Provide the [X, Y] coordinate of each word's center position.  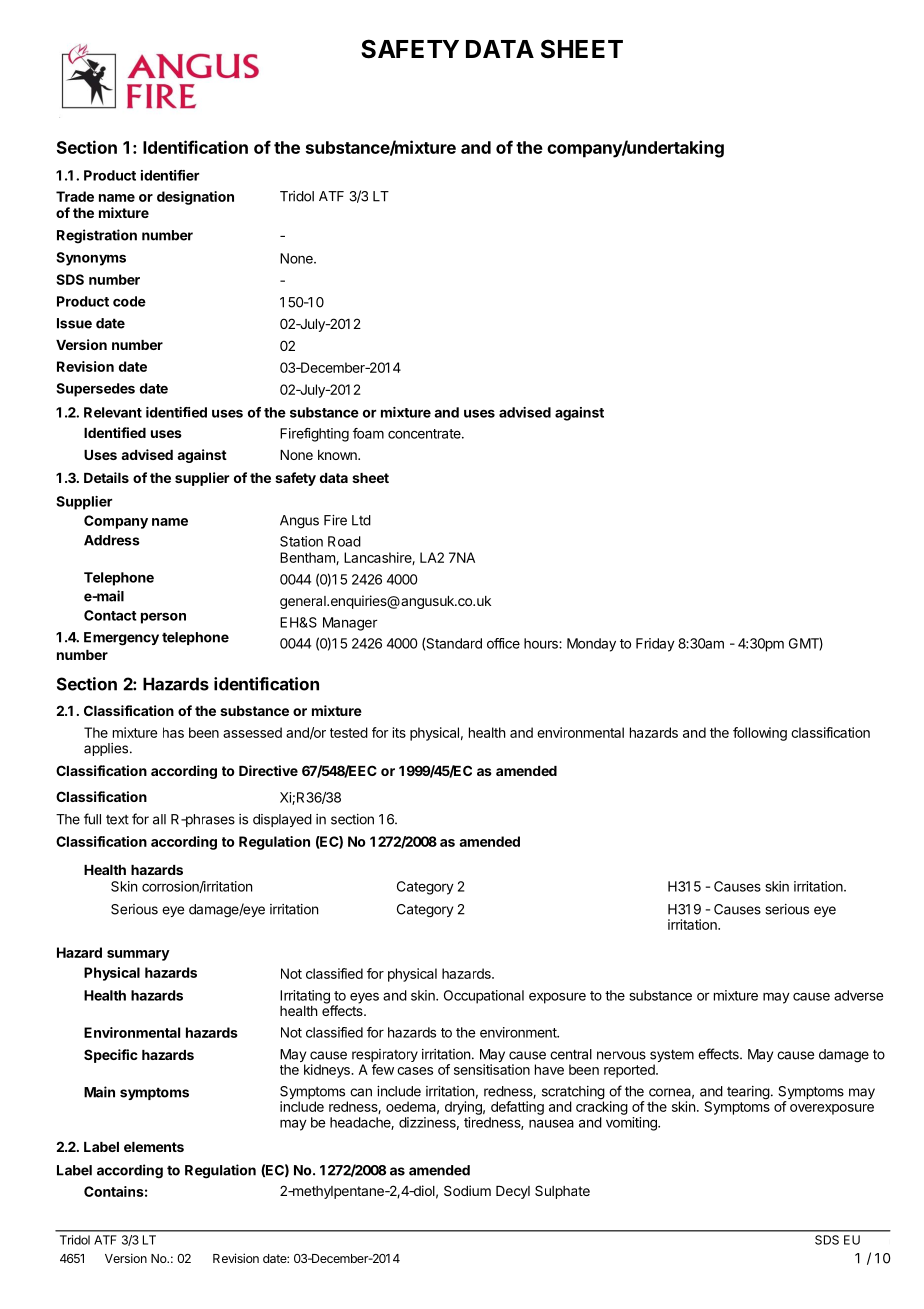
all [159, 819]
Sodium [467, 1190]
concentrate [425, 434]
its [399, 732]
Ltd [361, 520]
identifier [170, 175]
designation [195, 198]
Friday [655, 645]
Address [112, 540]
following [760, 734]
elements [154, 1147]
